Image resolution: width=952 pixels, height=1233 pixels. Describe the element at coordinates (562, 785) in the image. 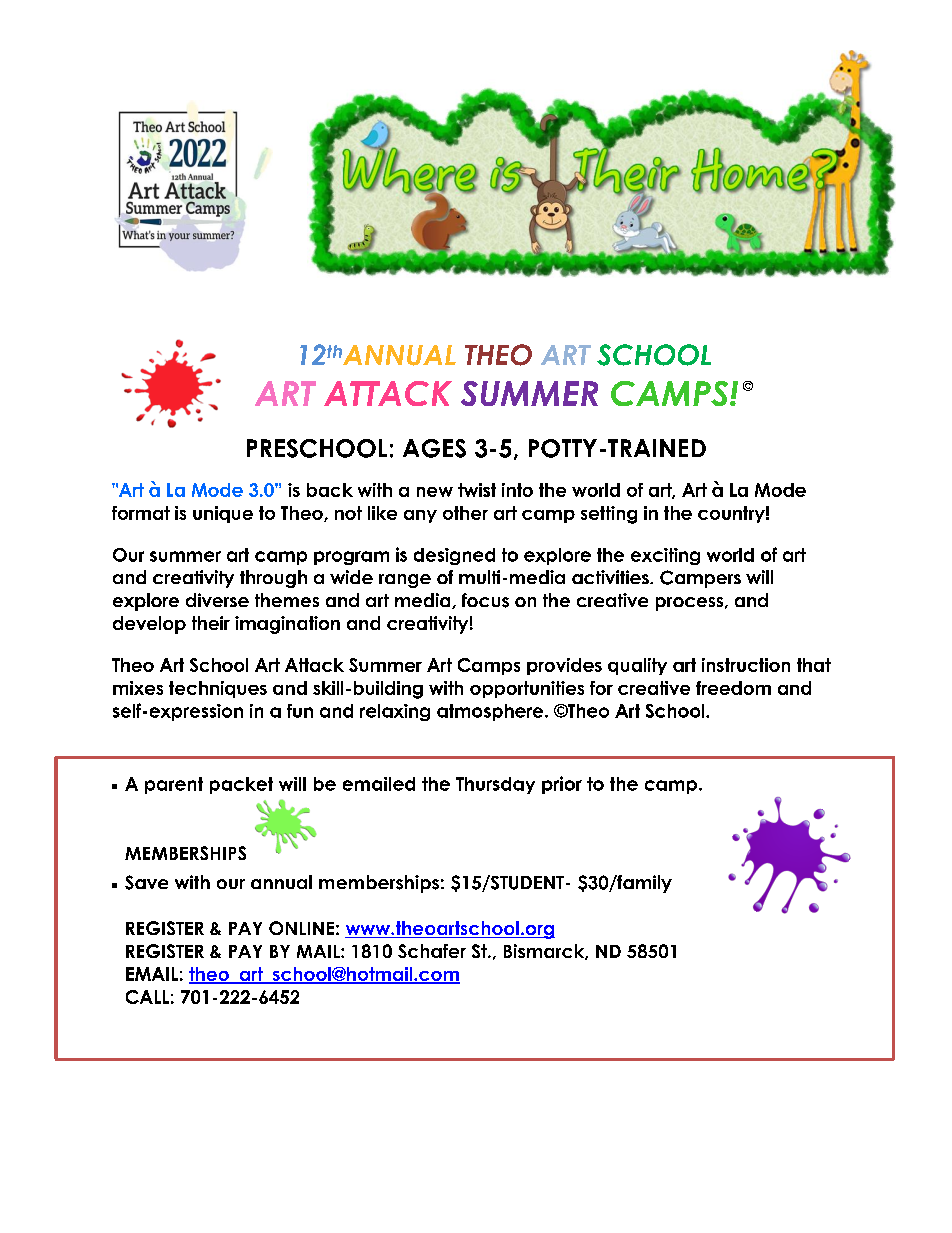

I see `prior` at that location.
